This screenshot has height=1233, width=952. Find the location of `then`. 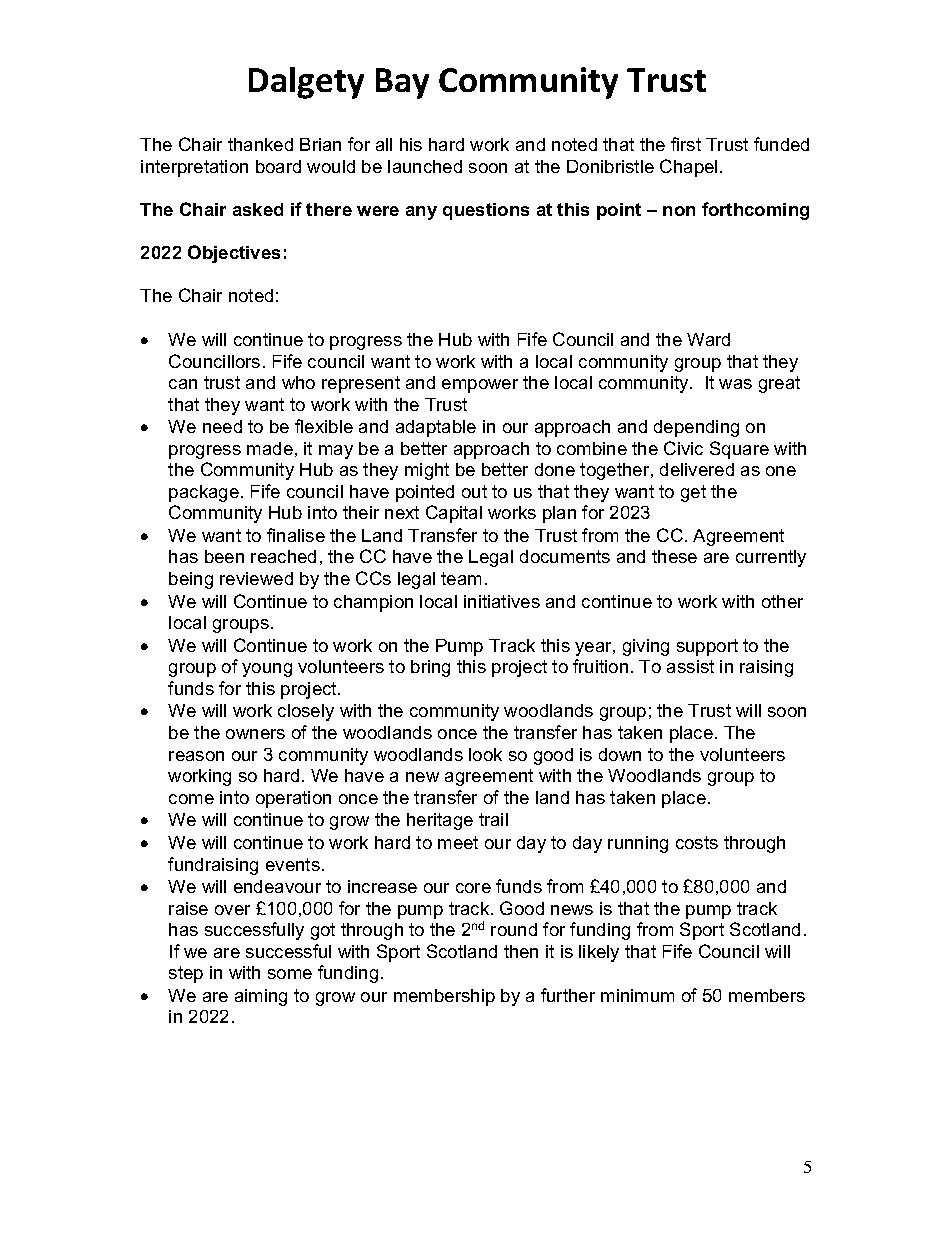

then is located at coordinates (521, 951).
